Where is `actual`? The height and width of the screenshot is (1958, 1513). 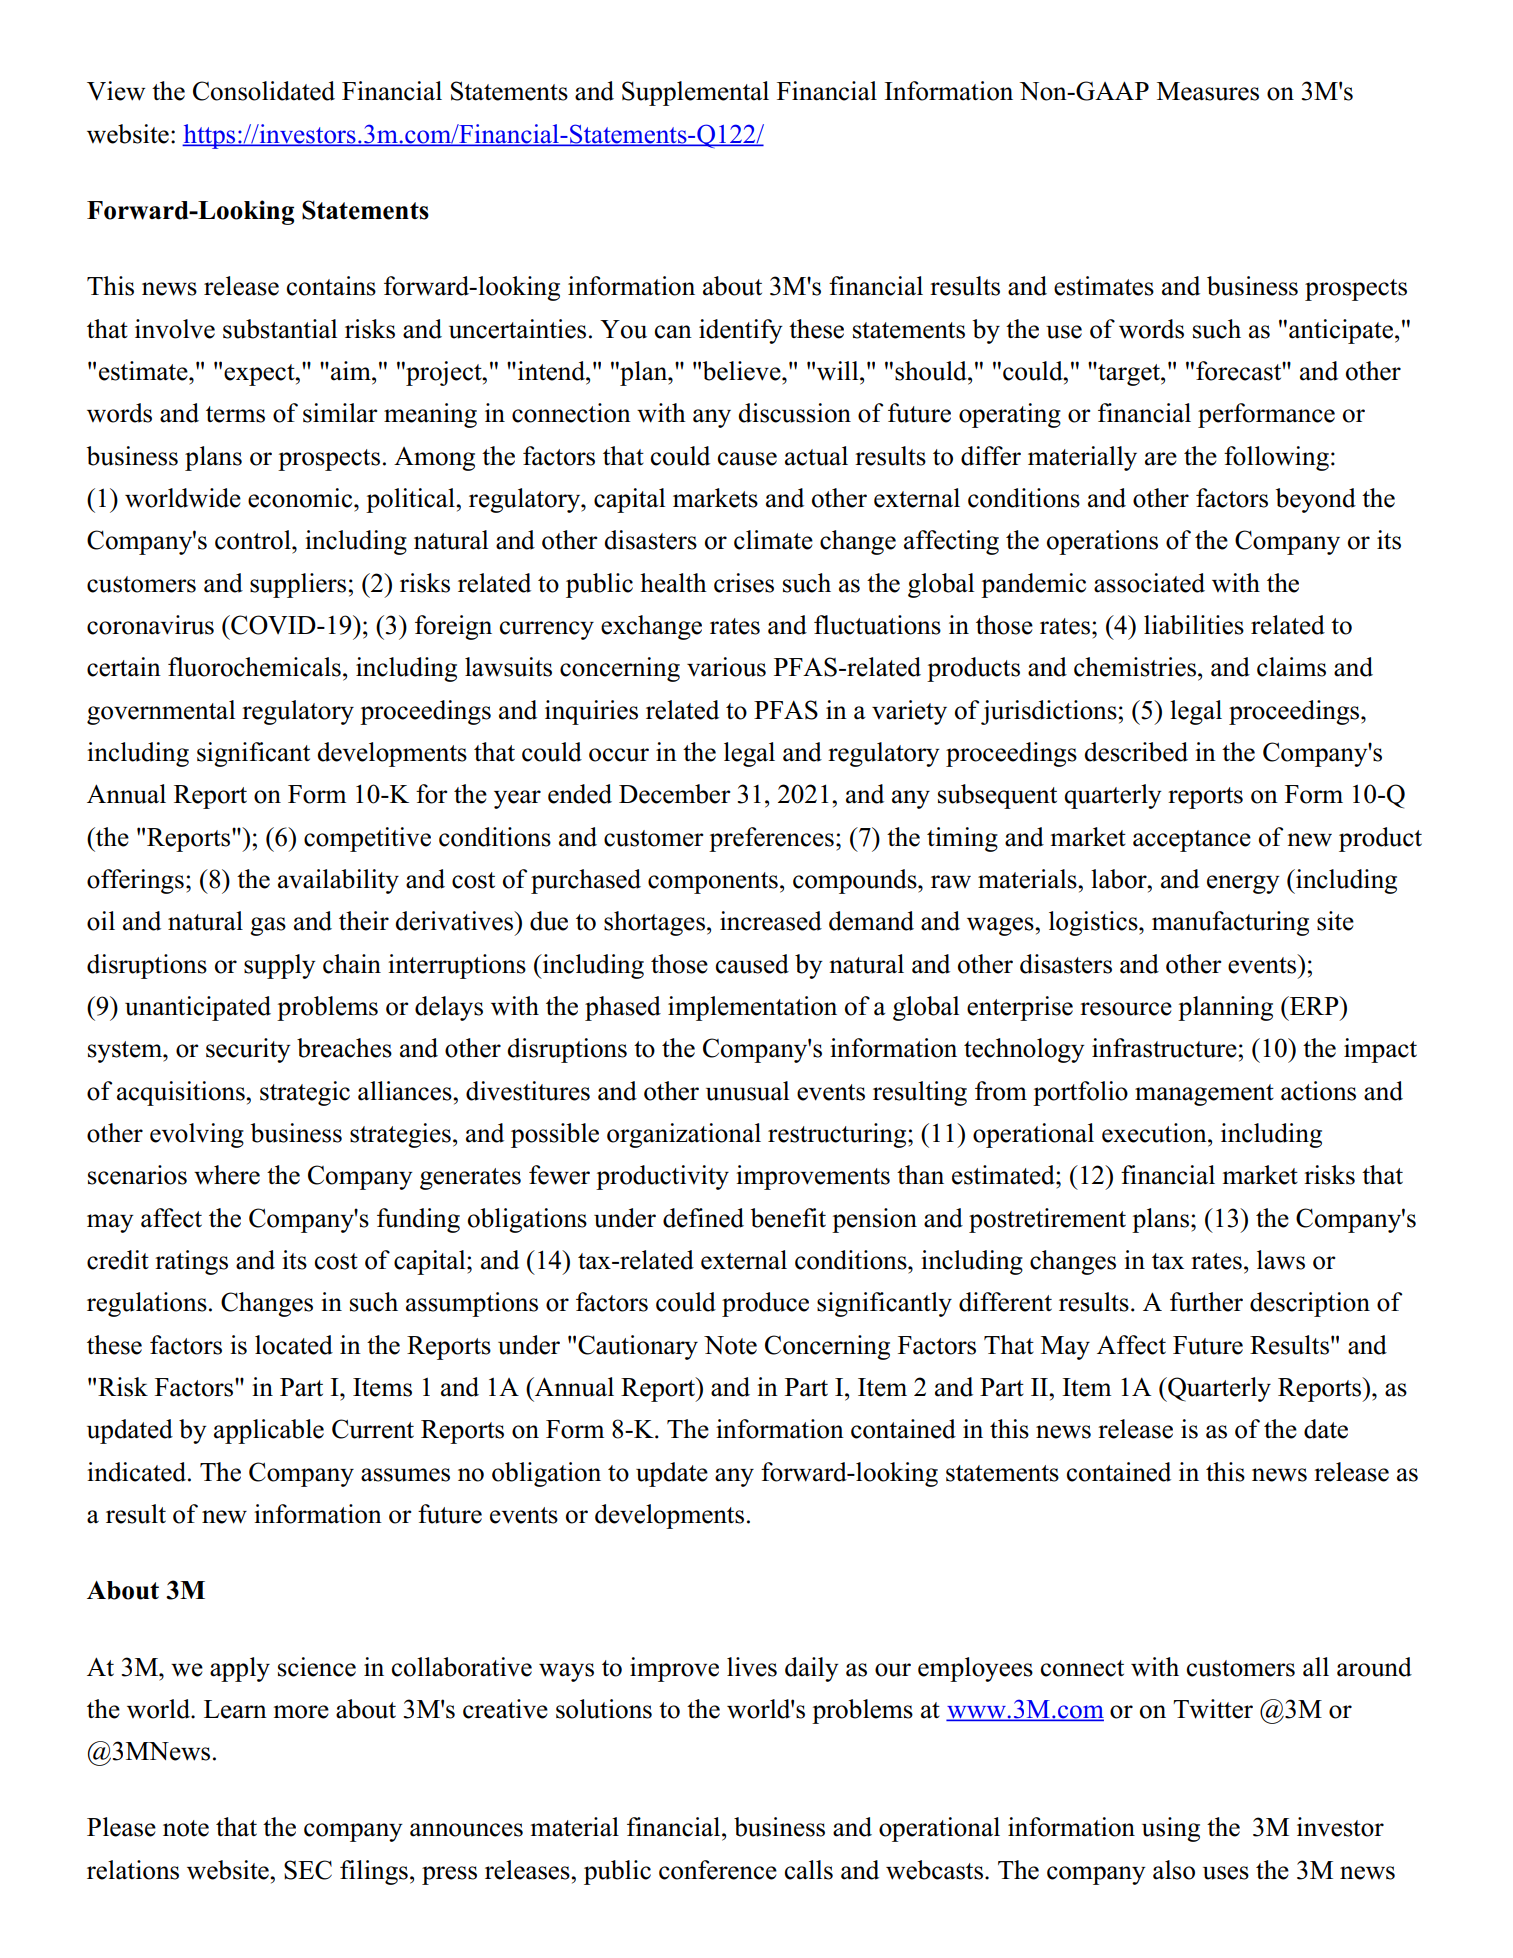
actual is located at coordinates (816, 456).
